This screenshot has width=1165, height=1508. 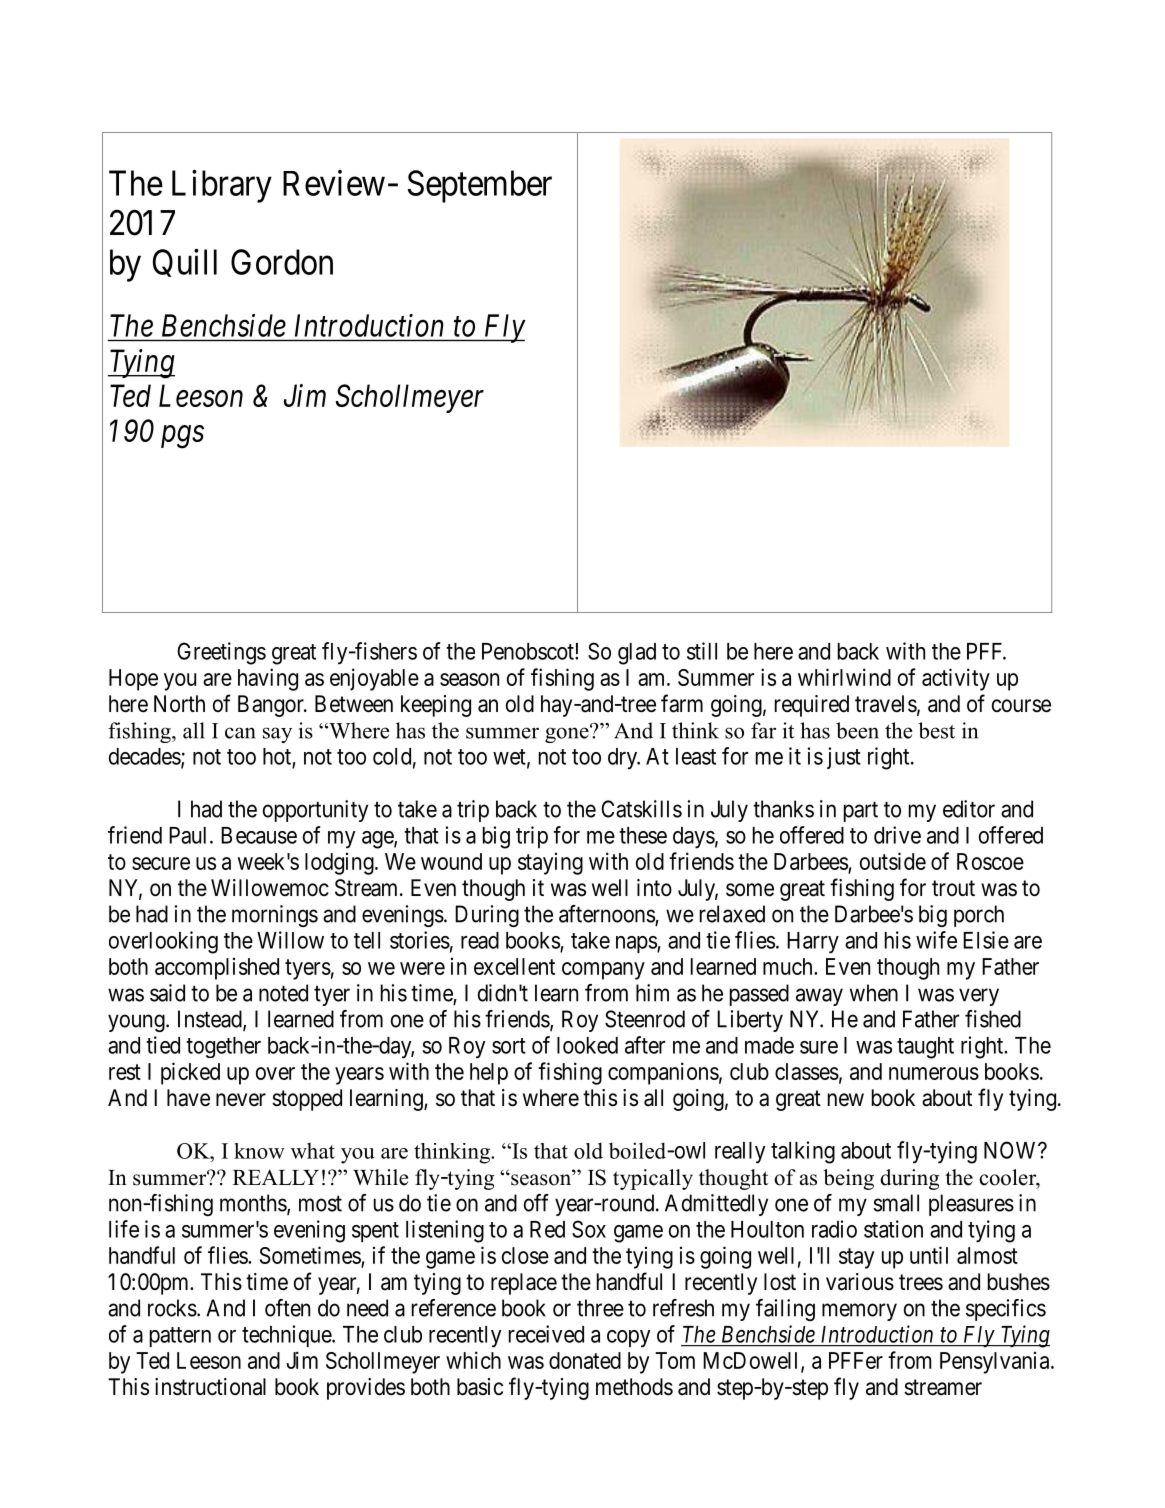 I want to click on dry, so click(x=624, y=759).
